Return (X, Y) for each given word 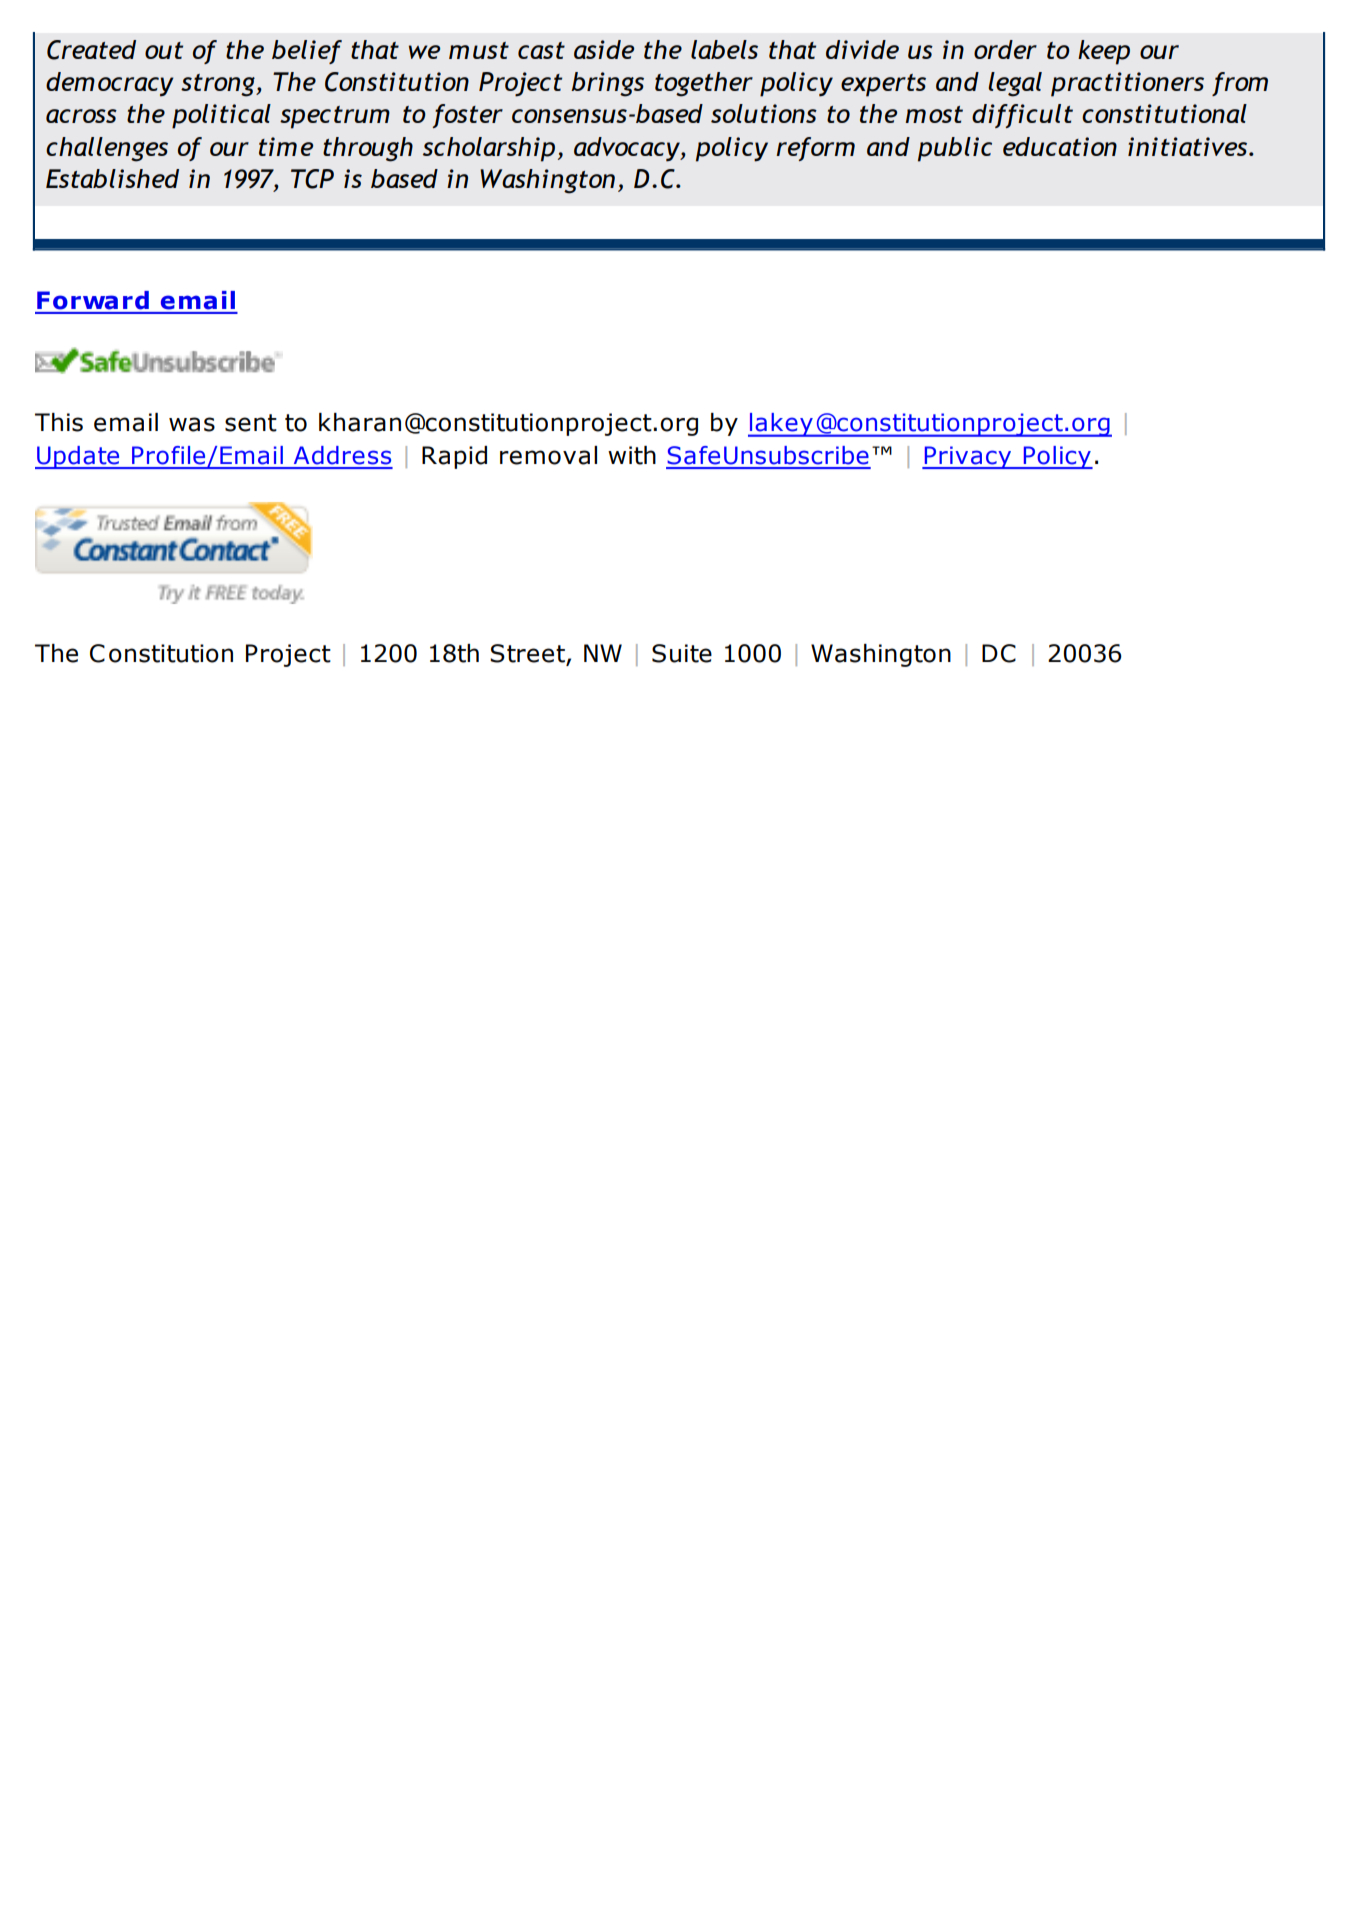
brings (607, 84)
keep (1104, 52)
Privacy (968, 457)
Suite (682, 653)
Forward (93, 300)
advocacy (628, 149)
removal (548, 455)
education (1060, 146)
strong (219, 85)
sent (251, 423)
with (632, 455)
